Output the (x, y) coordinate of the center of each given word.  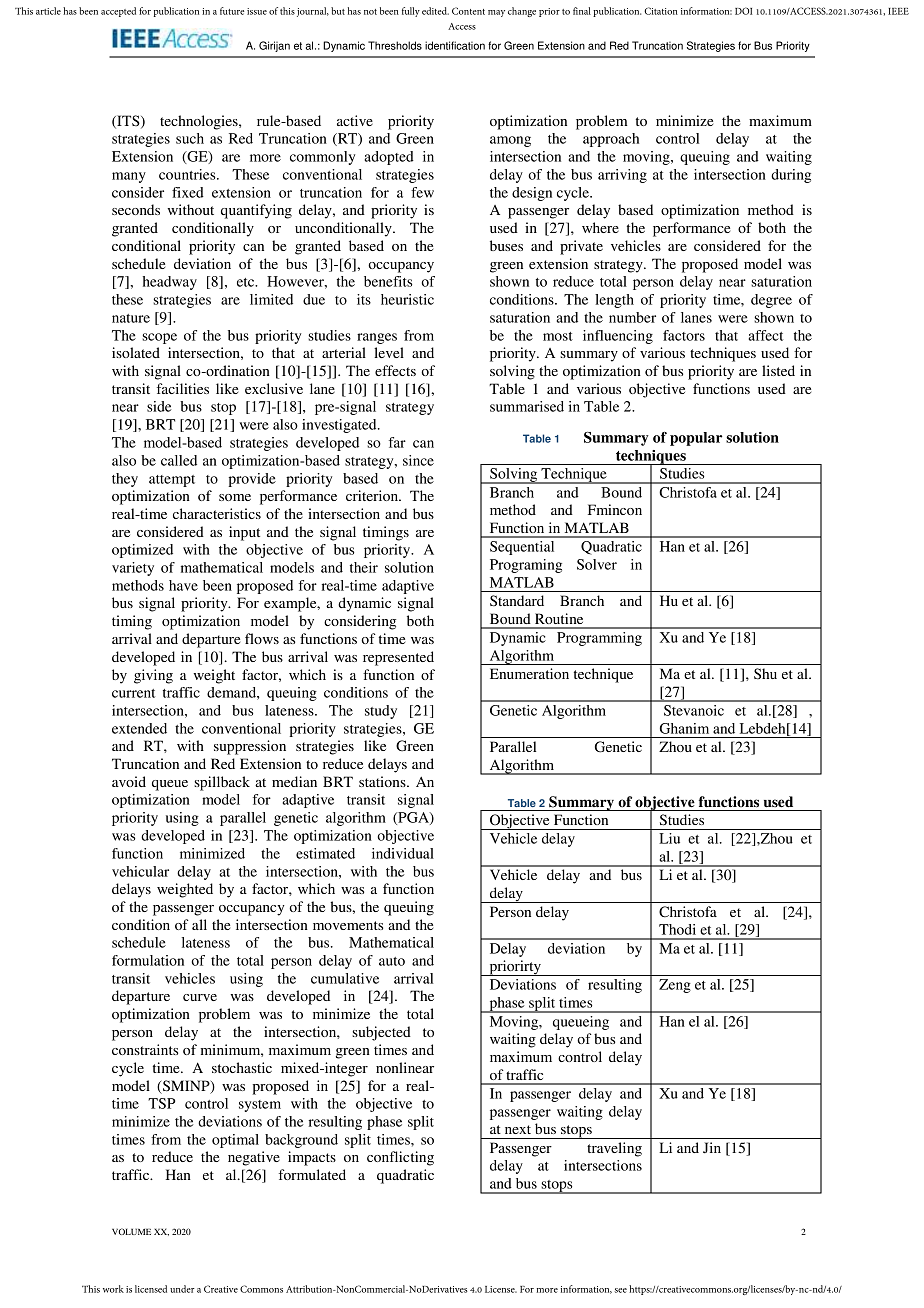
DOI (743, 11)
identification (455, 45)
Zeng (675, 986)
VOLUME (131, 1231)
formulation (148, 960)
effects (395, 370)
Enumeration (529, 673)
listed (778, 370)
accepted (118, 12)
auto (392, 961)
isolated (136, 352)
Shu (765, 673)
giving (153, 676)
